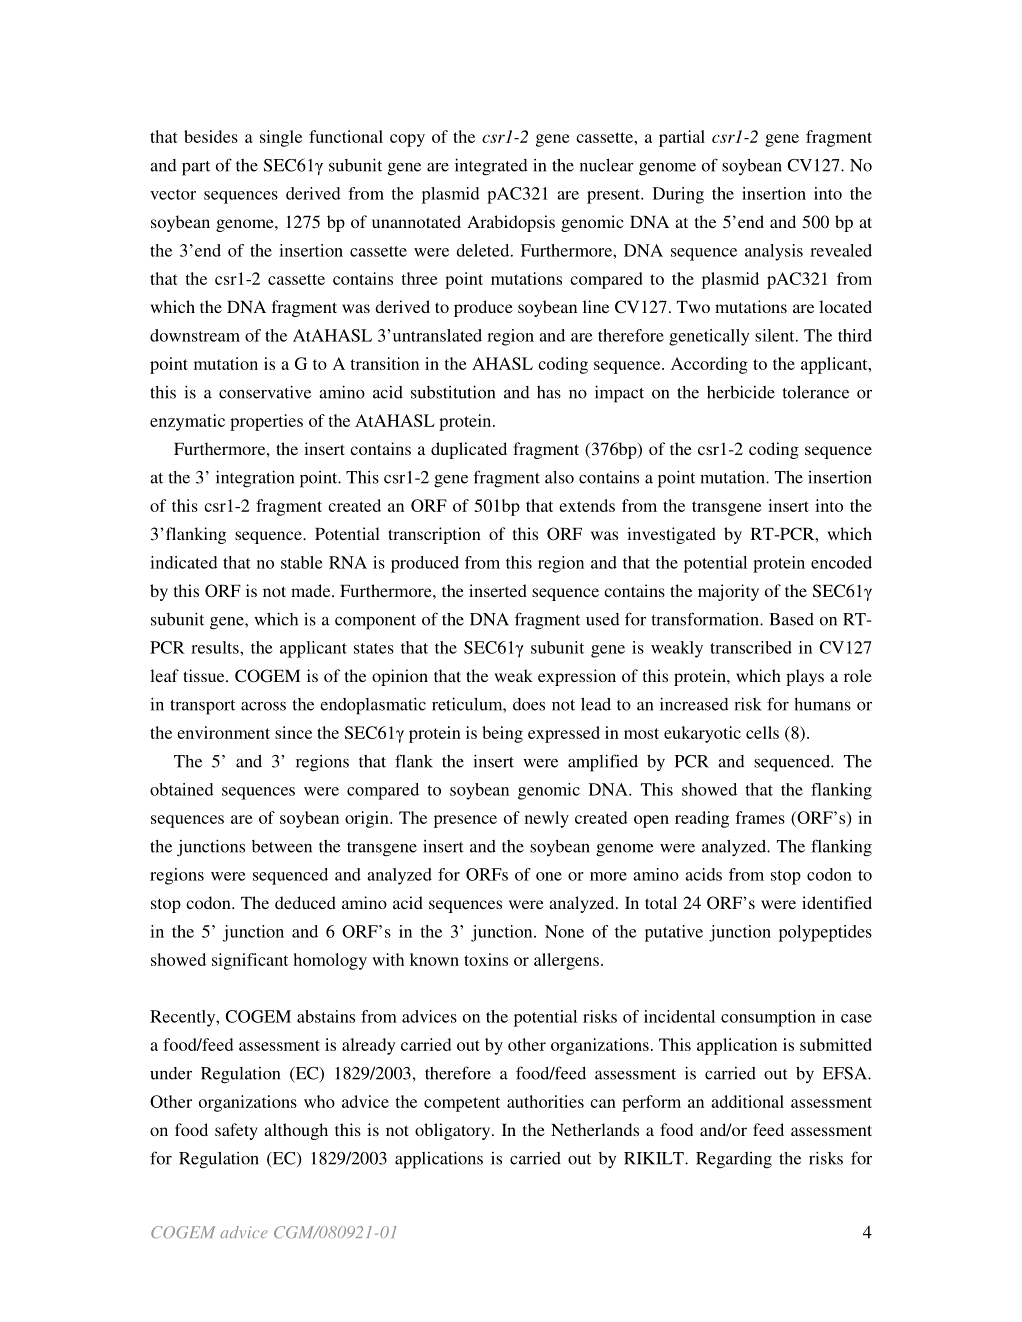 This screenshot has width=1022, height=1322. What do you see at coordinates (741, 392) in the screenshot?
I see `herbicide` at bounding box center [741, 392].
